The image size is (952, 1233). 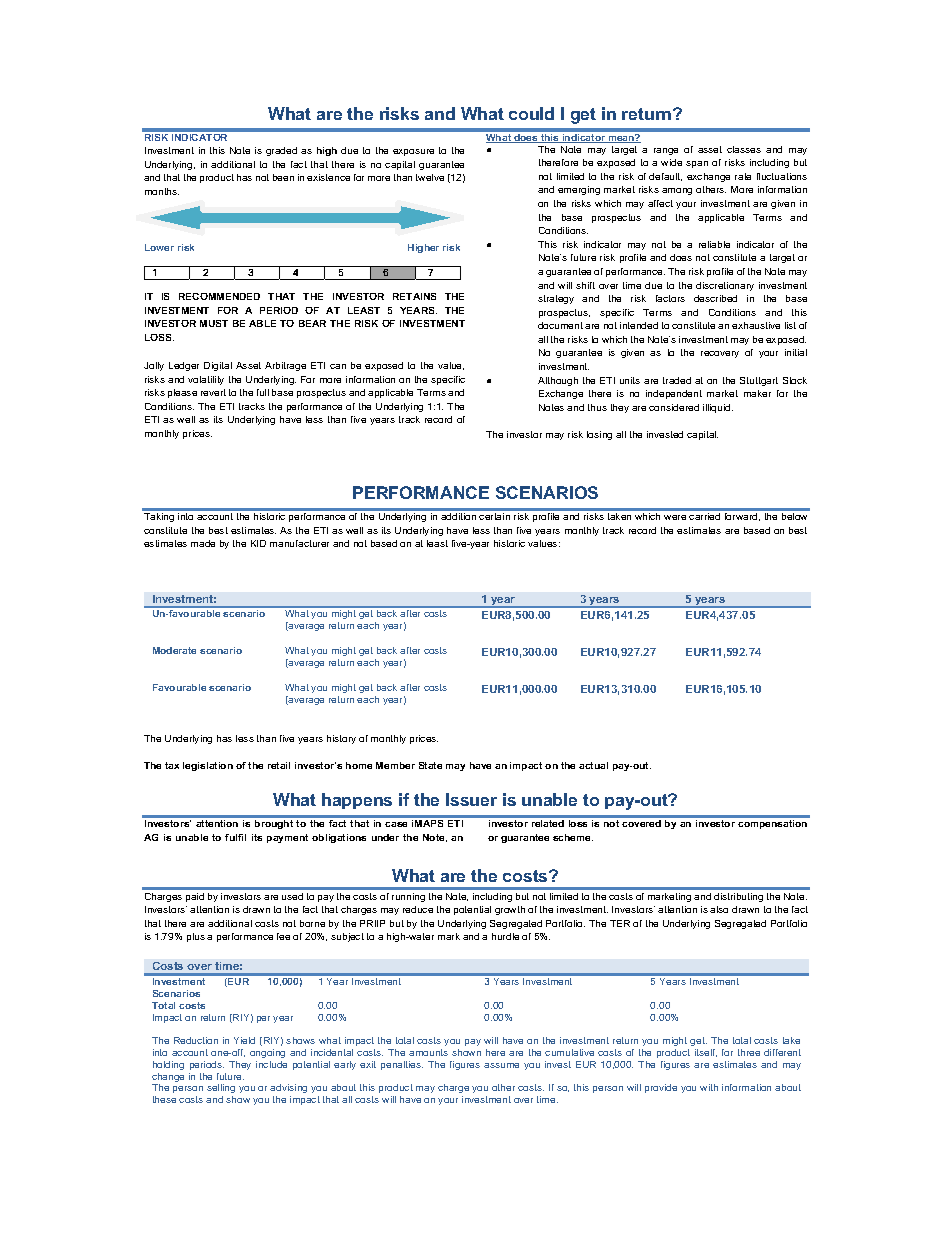 I want to click on revert, so click(x=213, y=392).
